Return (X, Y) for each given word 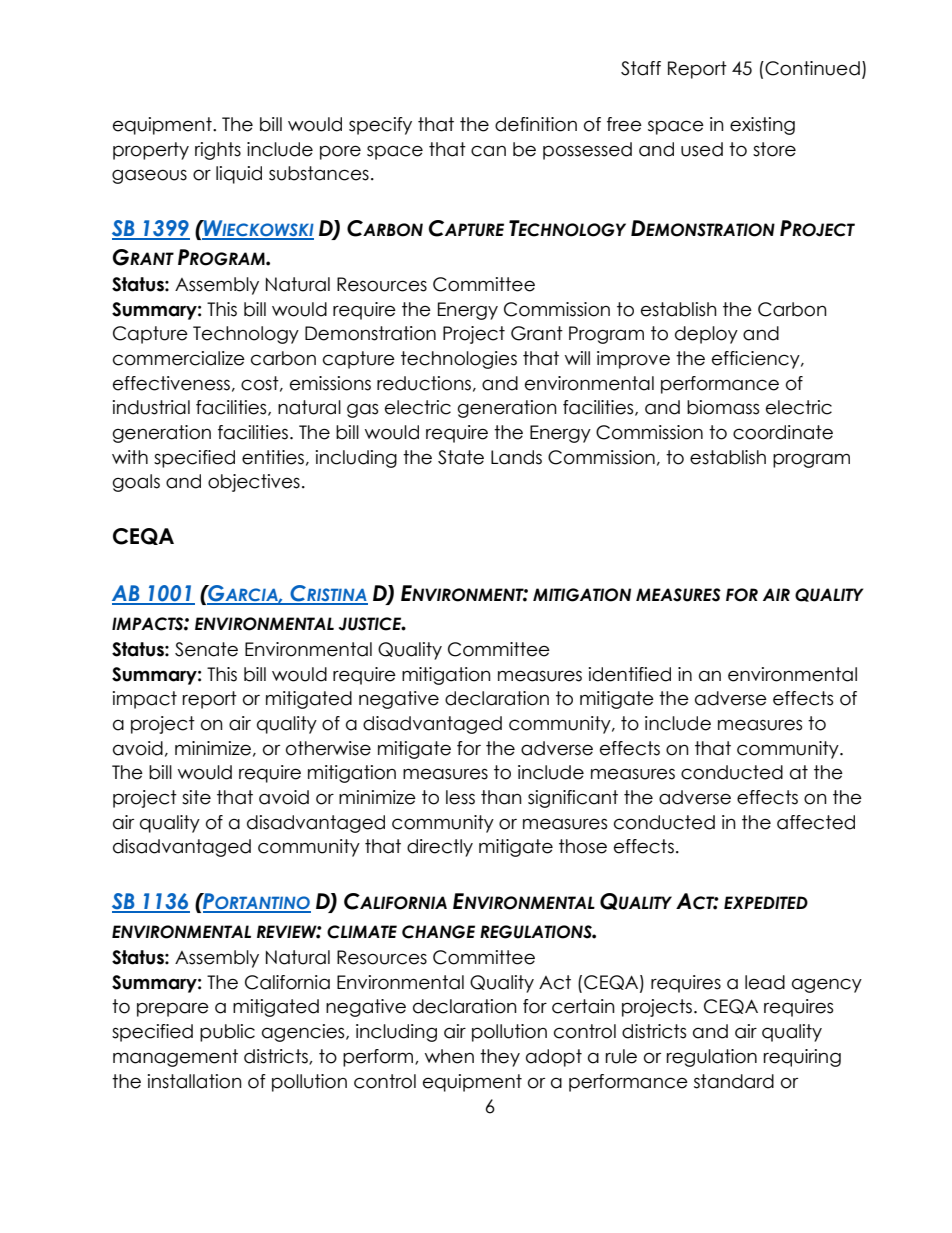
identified (630, 674)
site (196, 797)
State (461, 457)
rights (218, 151)
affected (816, 822)
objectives (254, 483)
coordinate (783, 432)
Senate (206, 649)
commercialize (179, 358)
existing (762, 126)
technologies (459, 360)
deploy (706, 335)
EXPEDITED (766, 902)
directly (440, 848)
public (227, 1033)
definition (536, 124)
